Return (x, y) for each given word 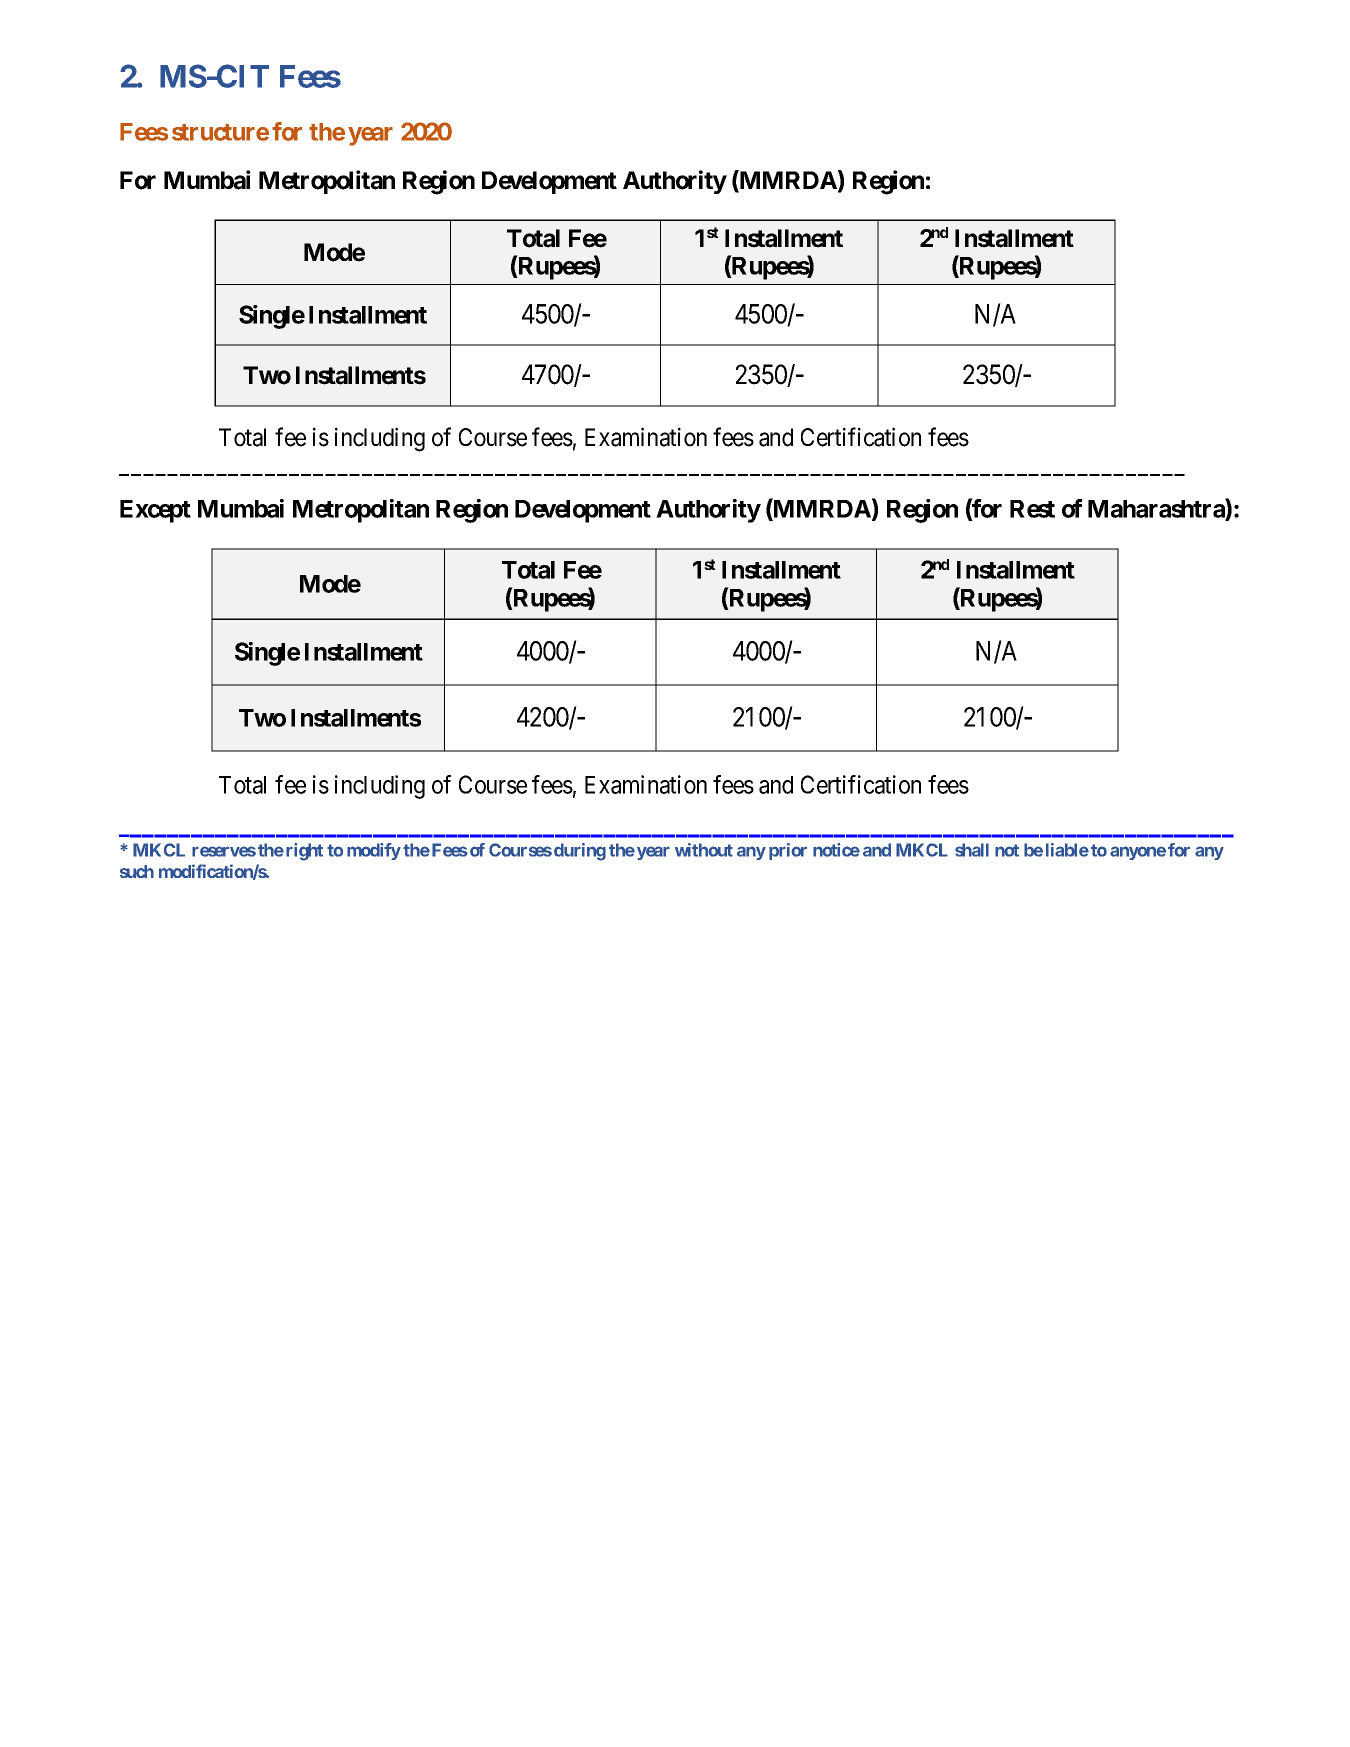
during (580, 852)
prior (788, 851)
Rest (1032, 509)
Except (155, 511)
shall (972, 850)
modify (374, 851)
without (704, 850)
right (304, 852)
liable (1067, 850)
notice (836, 850)
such (137, 871)
